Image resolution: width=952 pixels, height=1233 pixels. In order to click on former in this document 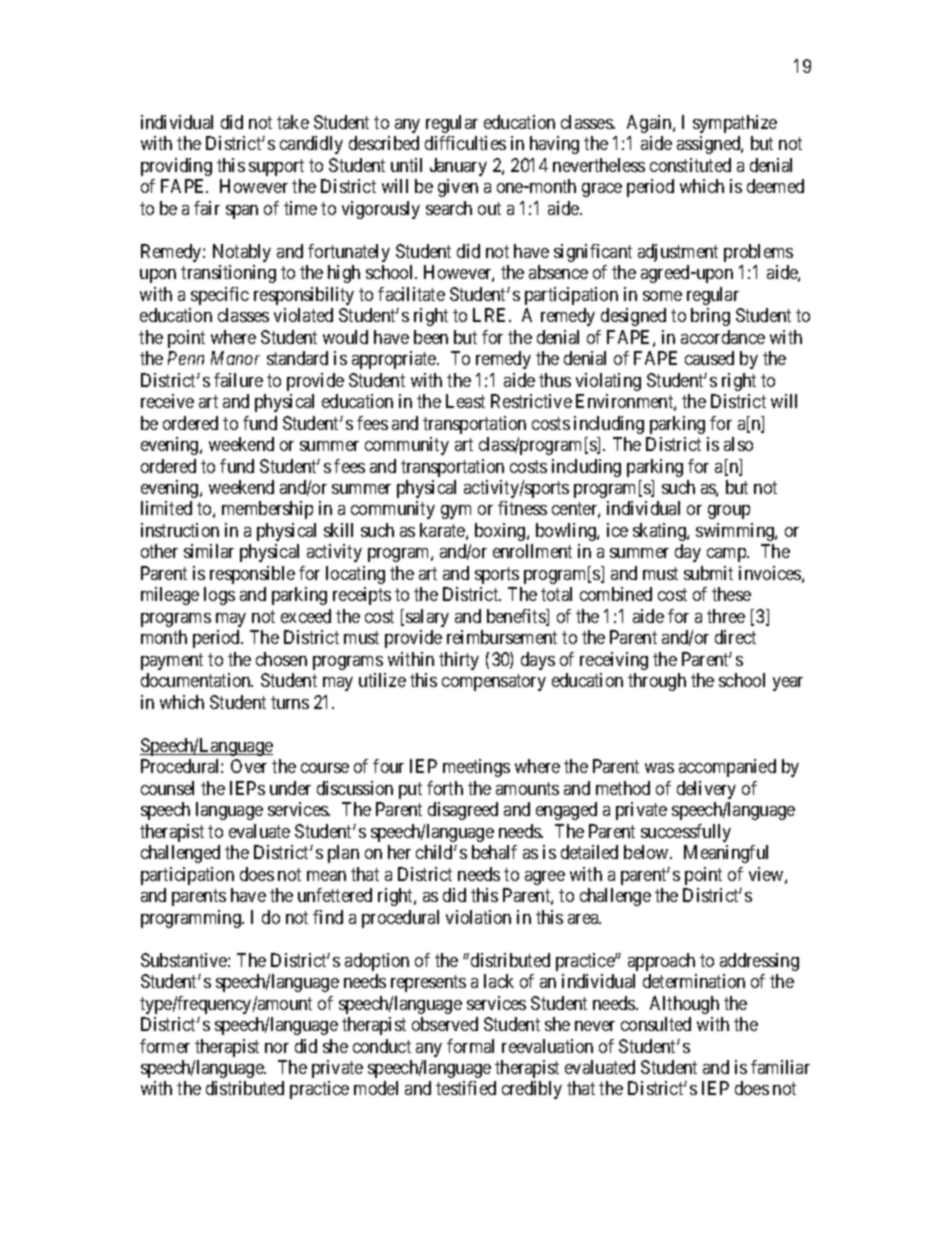, I will do `click(165, 1046)`.
